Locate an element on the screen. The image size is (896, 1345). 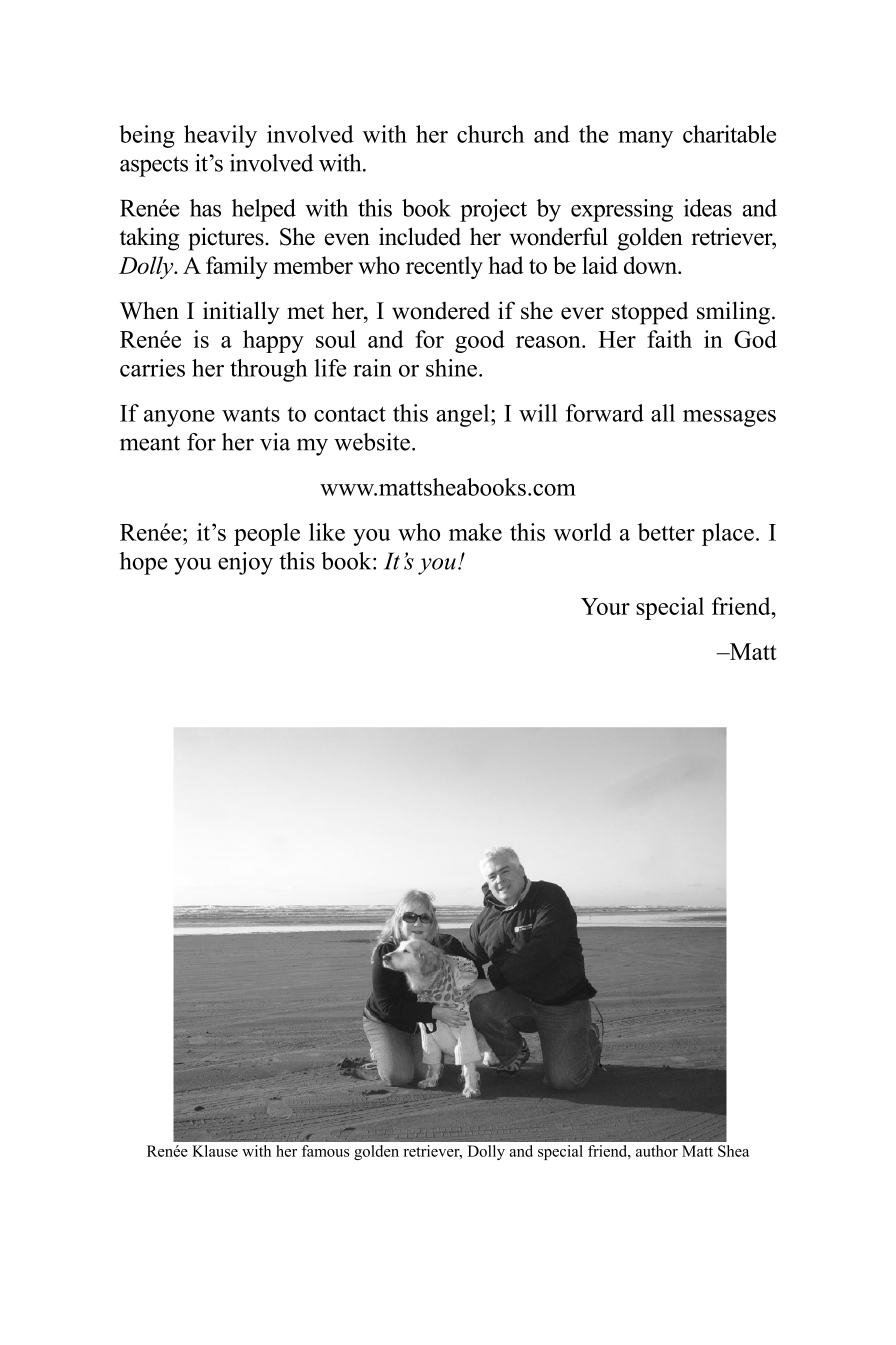
famous is located at coordinates (326, 1151).
